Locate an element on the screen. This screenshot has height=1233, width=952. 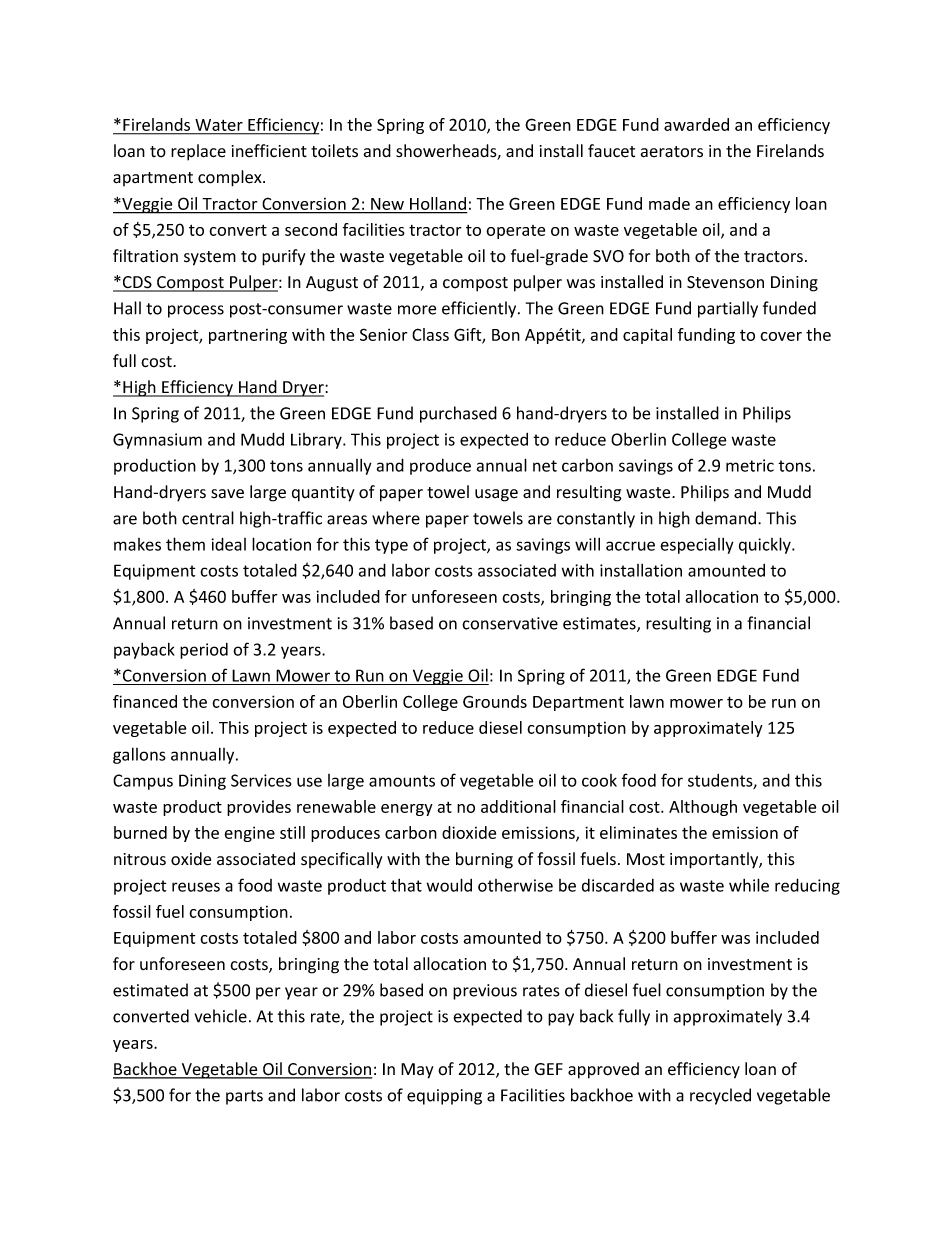
recycled is located at coordinates (720, 1096).
